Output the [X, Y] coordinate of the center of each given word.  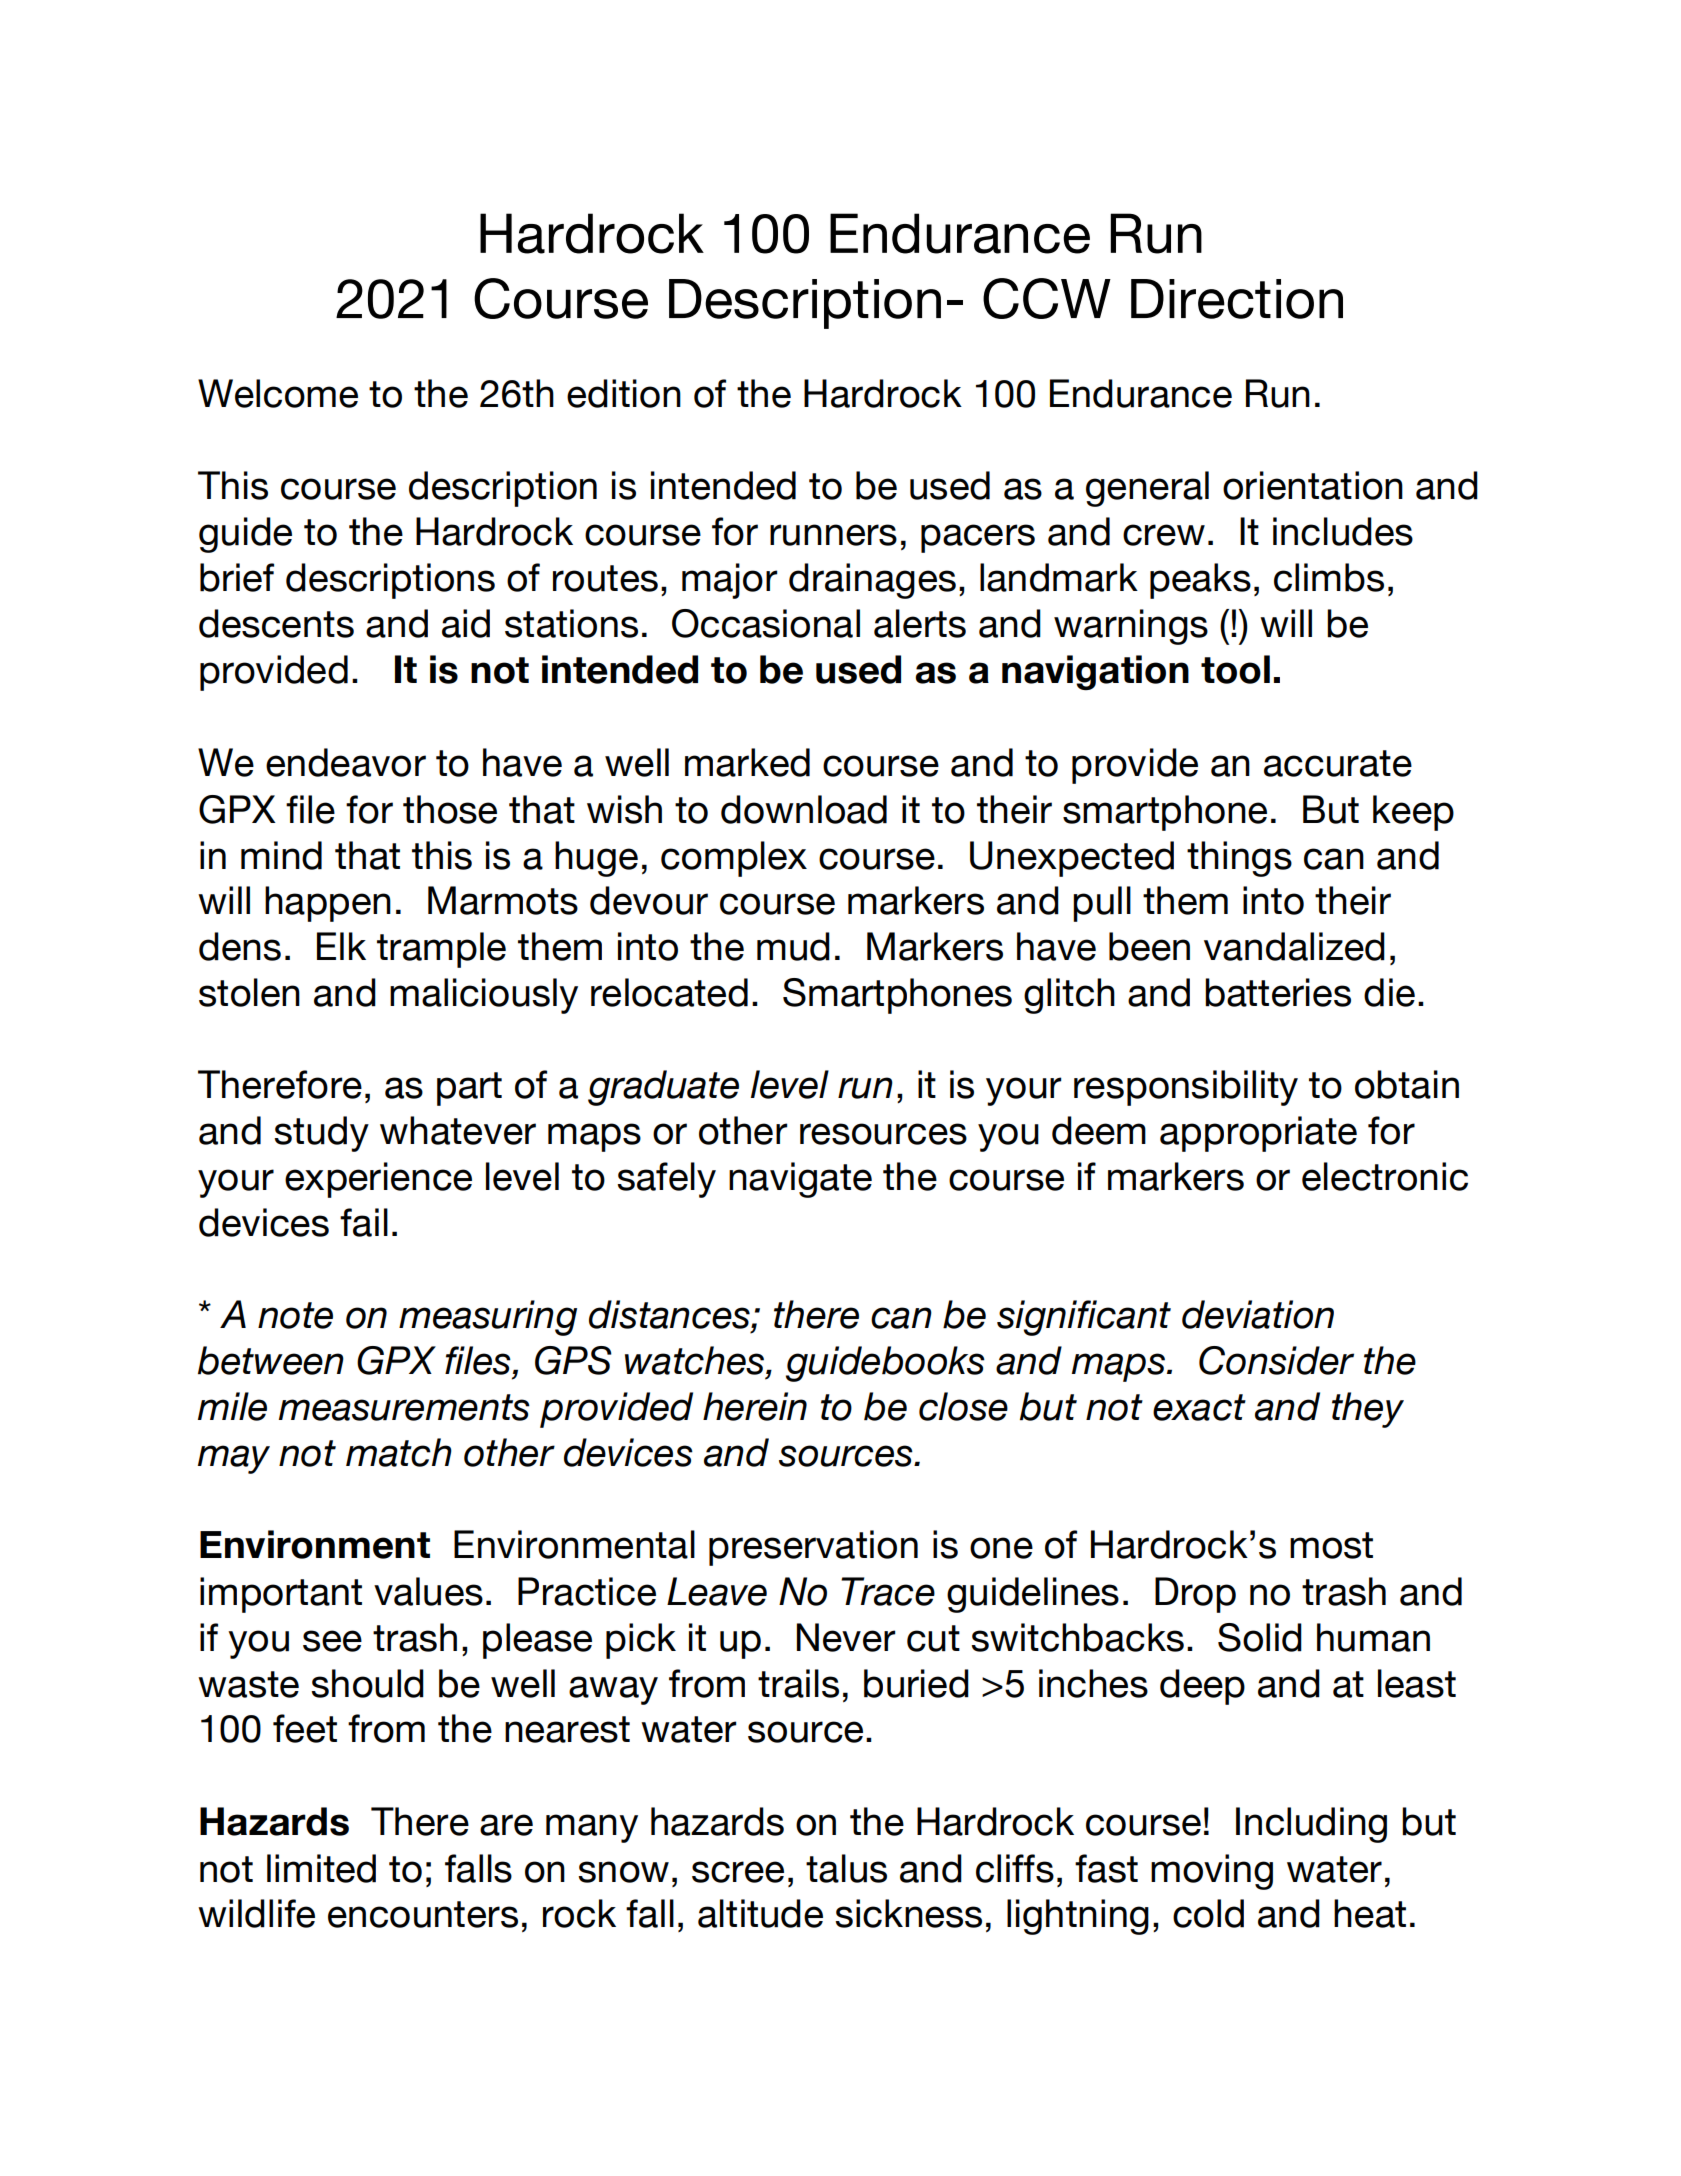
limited [321, 1868]
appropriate [1258, 1134]
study [321, 1134]
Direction [1237, 299]
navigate [800, 1180]
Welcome [278, 393]
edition [624, 393]
